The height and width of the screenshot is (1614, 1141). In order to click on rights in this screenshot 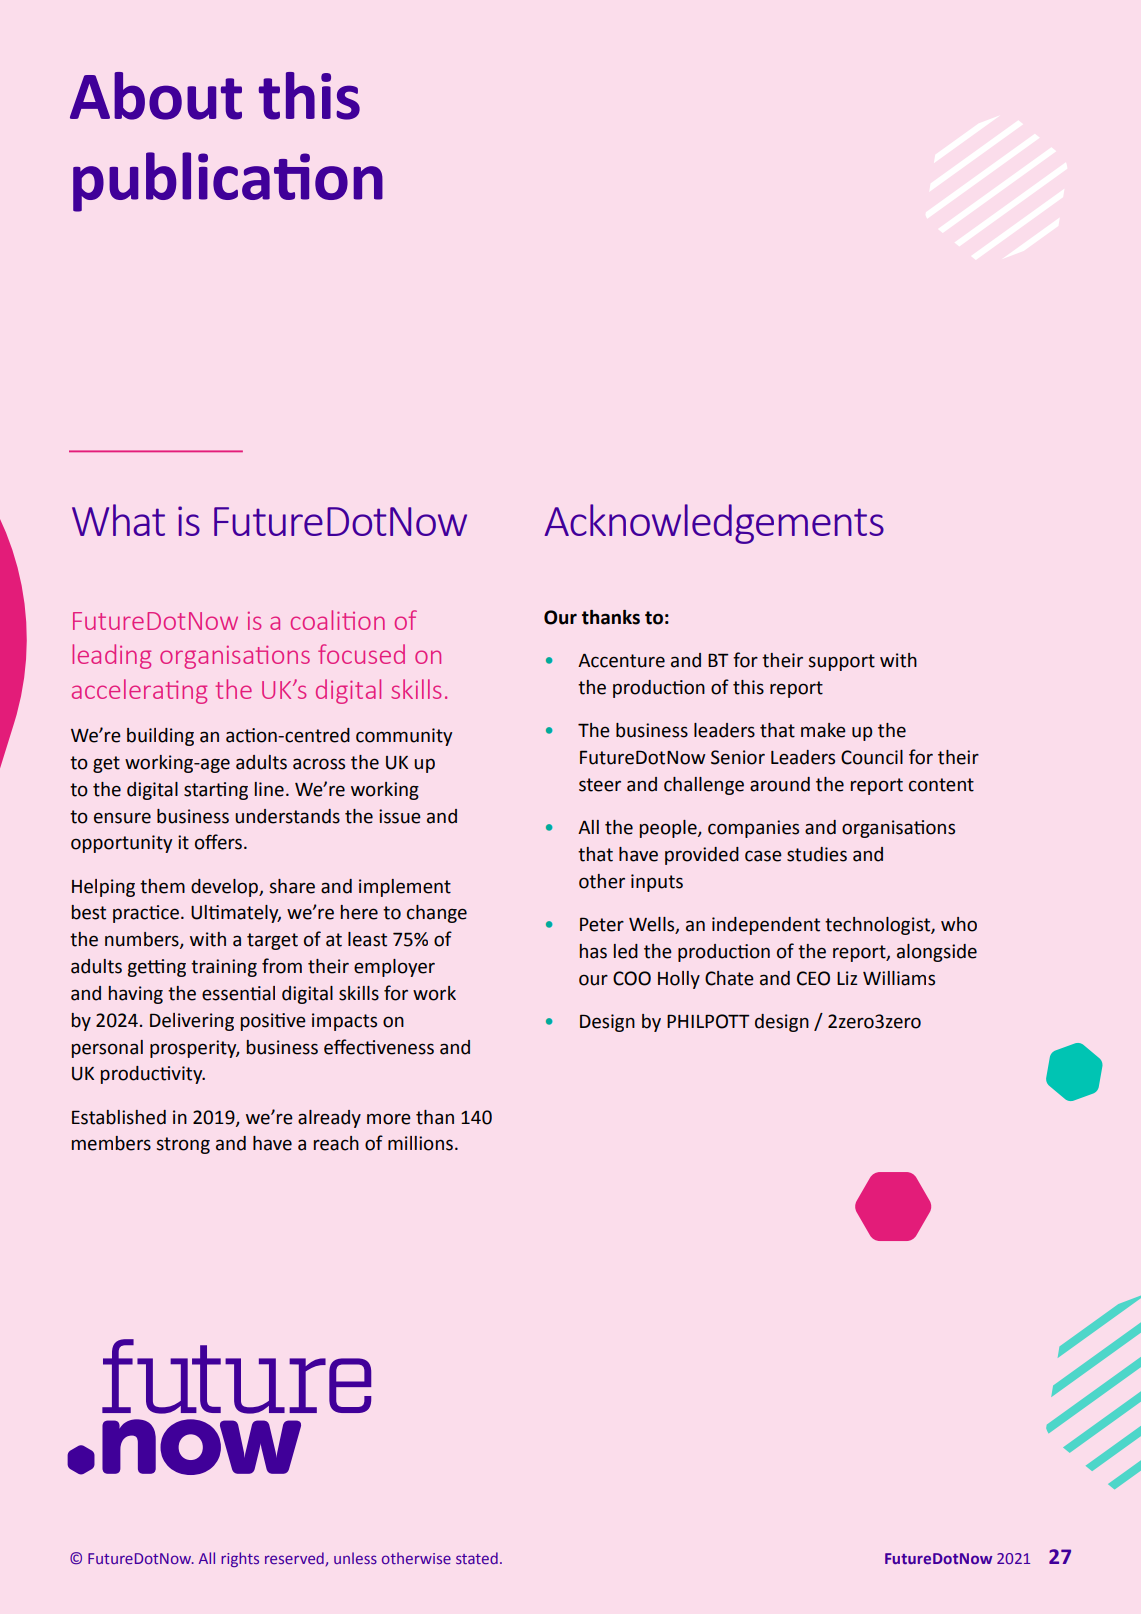, I will do `click(240, 1559)`.
